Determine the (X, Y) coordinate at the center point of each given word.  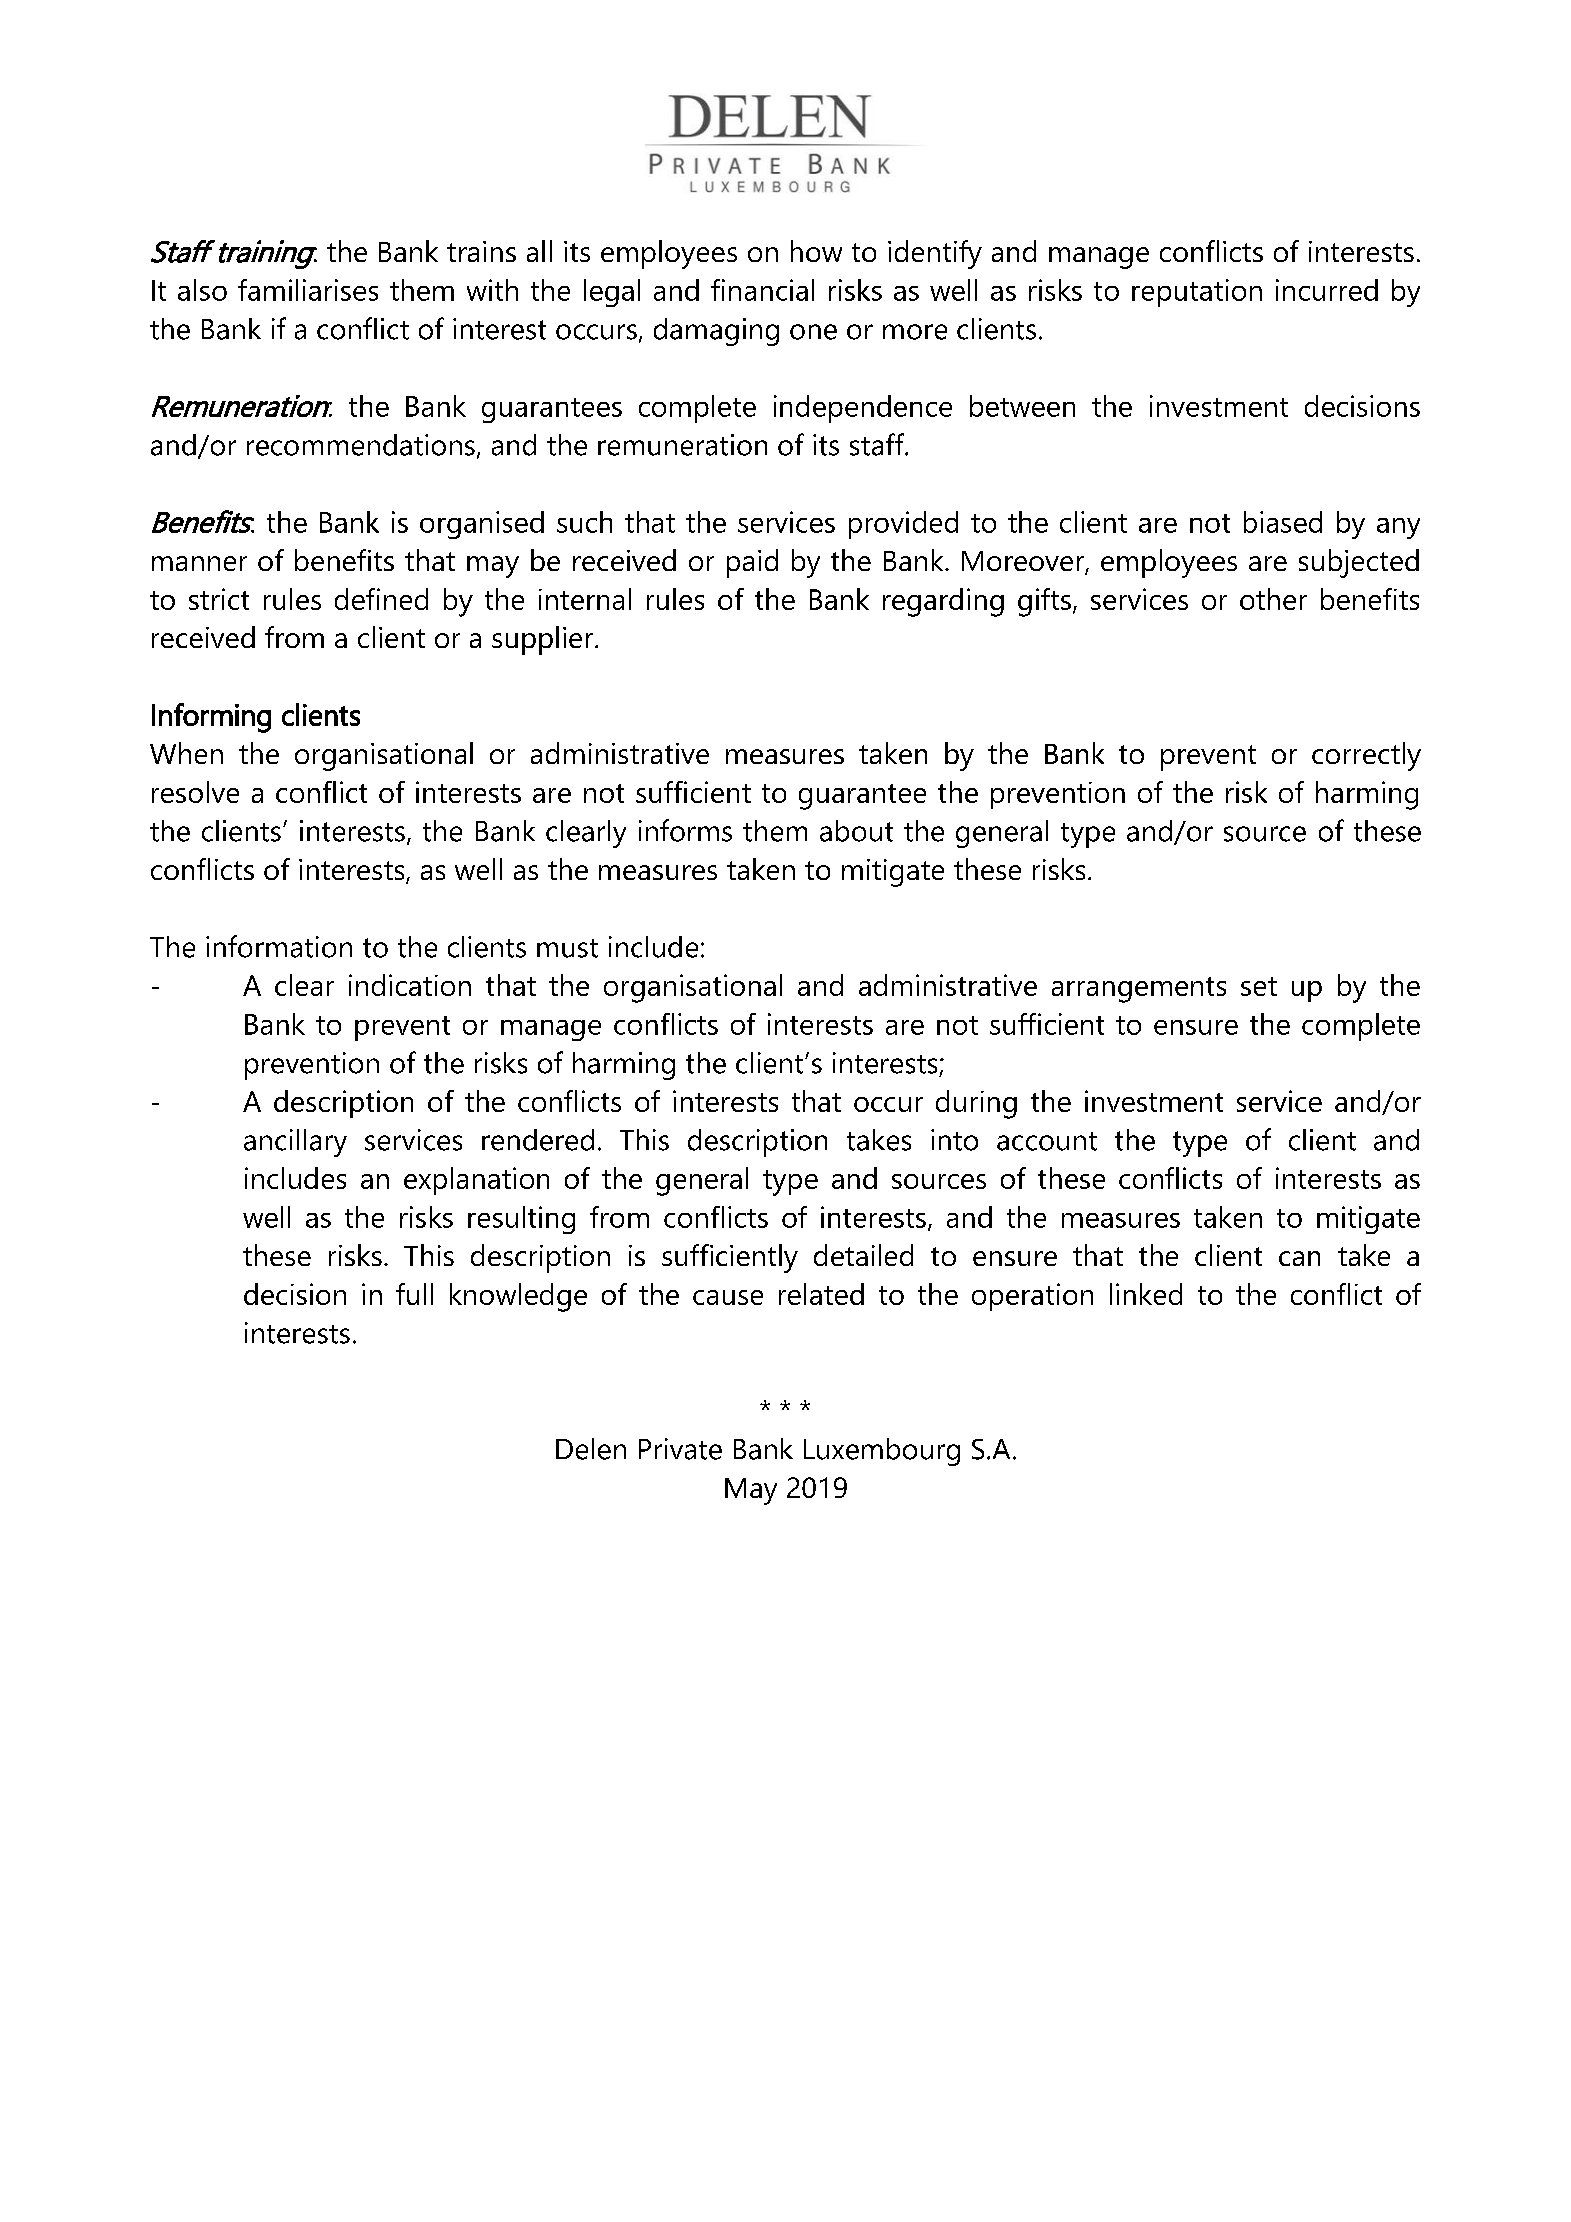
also (202, 290)
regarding (943, 602)
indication (410, 985)
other (1273, 599)
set (1259, 986)
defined (381, 599)
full (414, 1294)
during (976, 1104)
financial (762, 290)
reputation (1197, 293)
